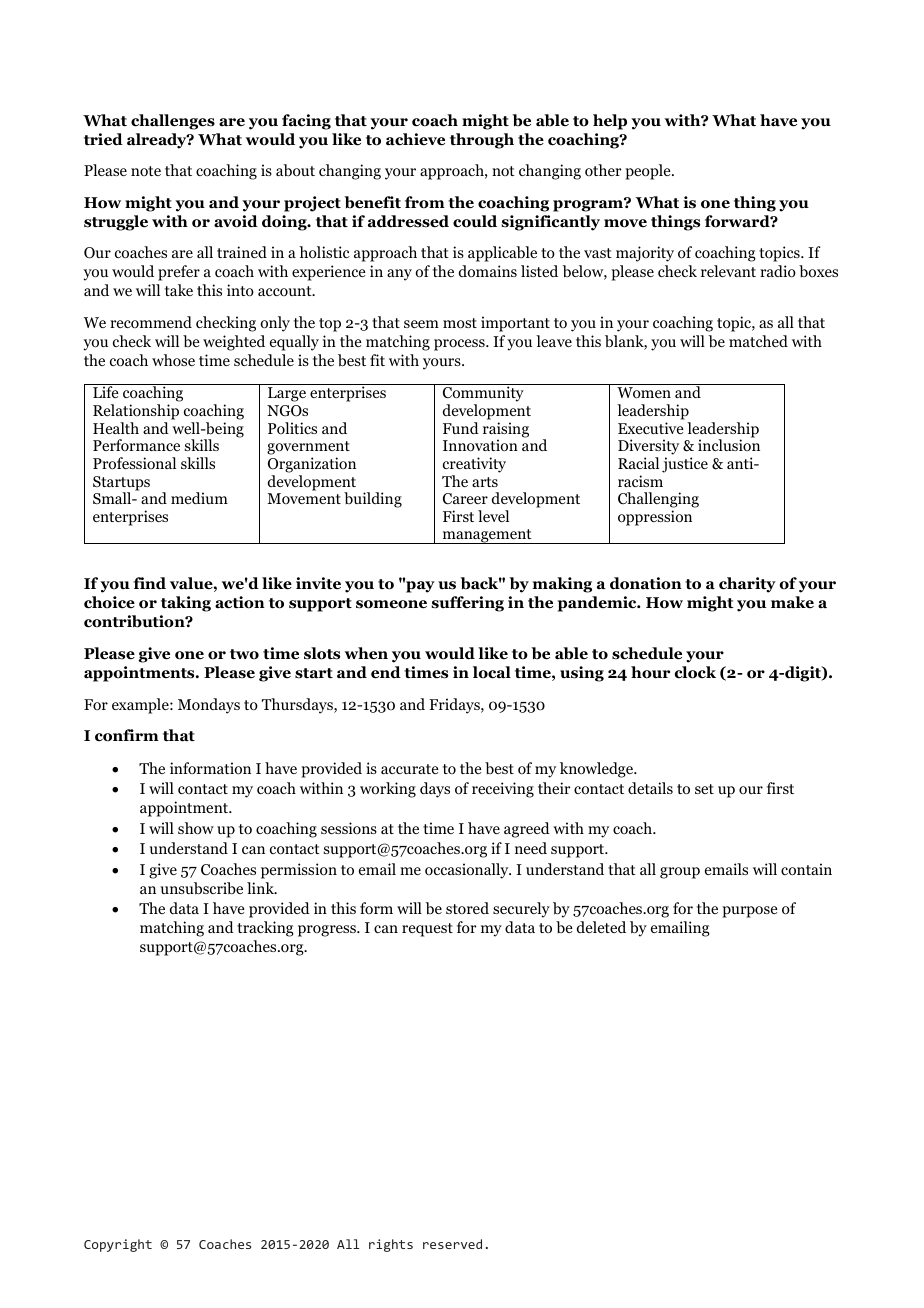  I want to click on group, so click(680, 873).
